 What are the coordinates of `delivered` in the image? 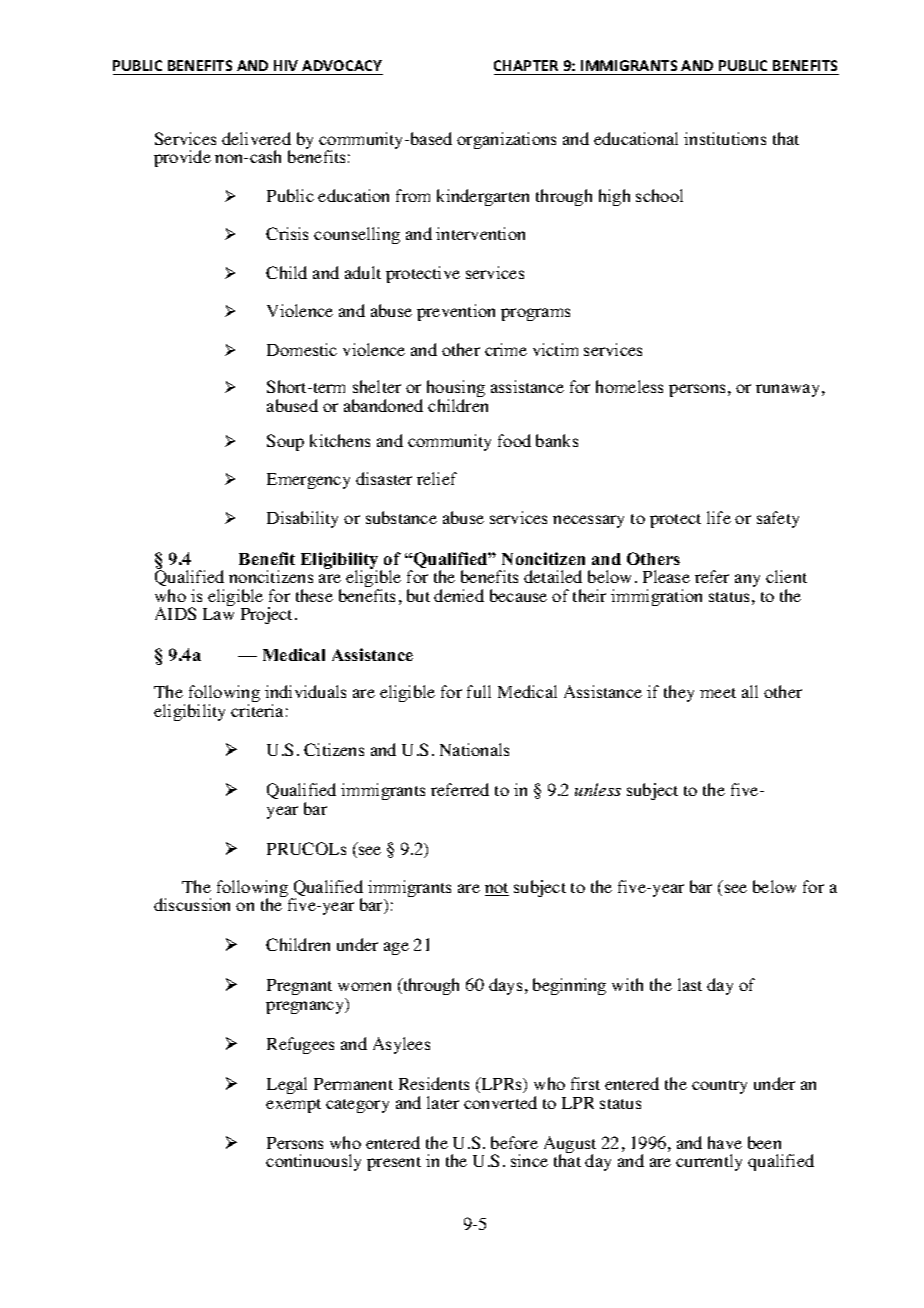 It's located at (256, 138).
